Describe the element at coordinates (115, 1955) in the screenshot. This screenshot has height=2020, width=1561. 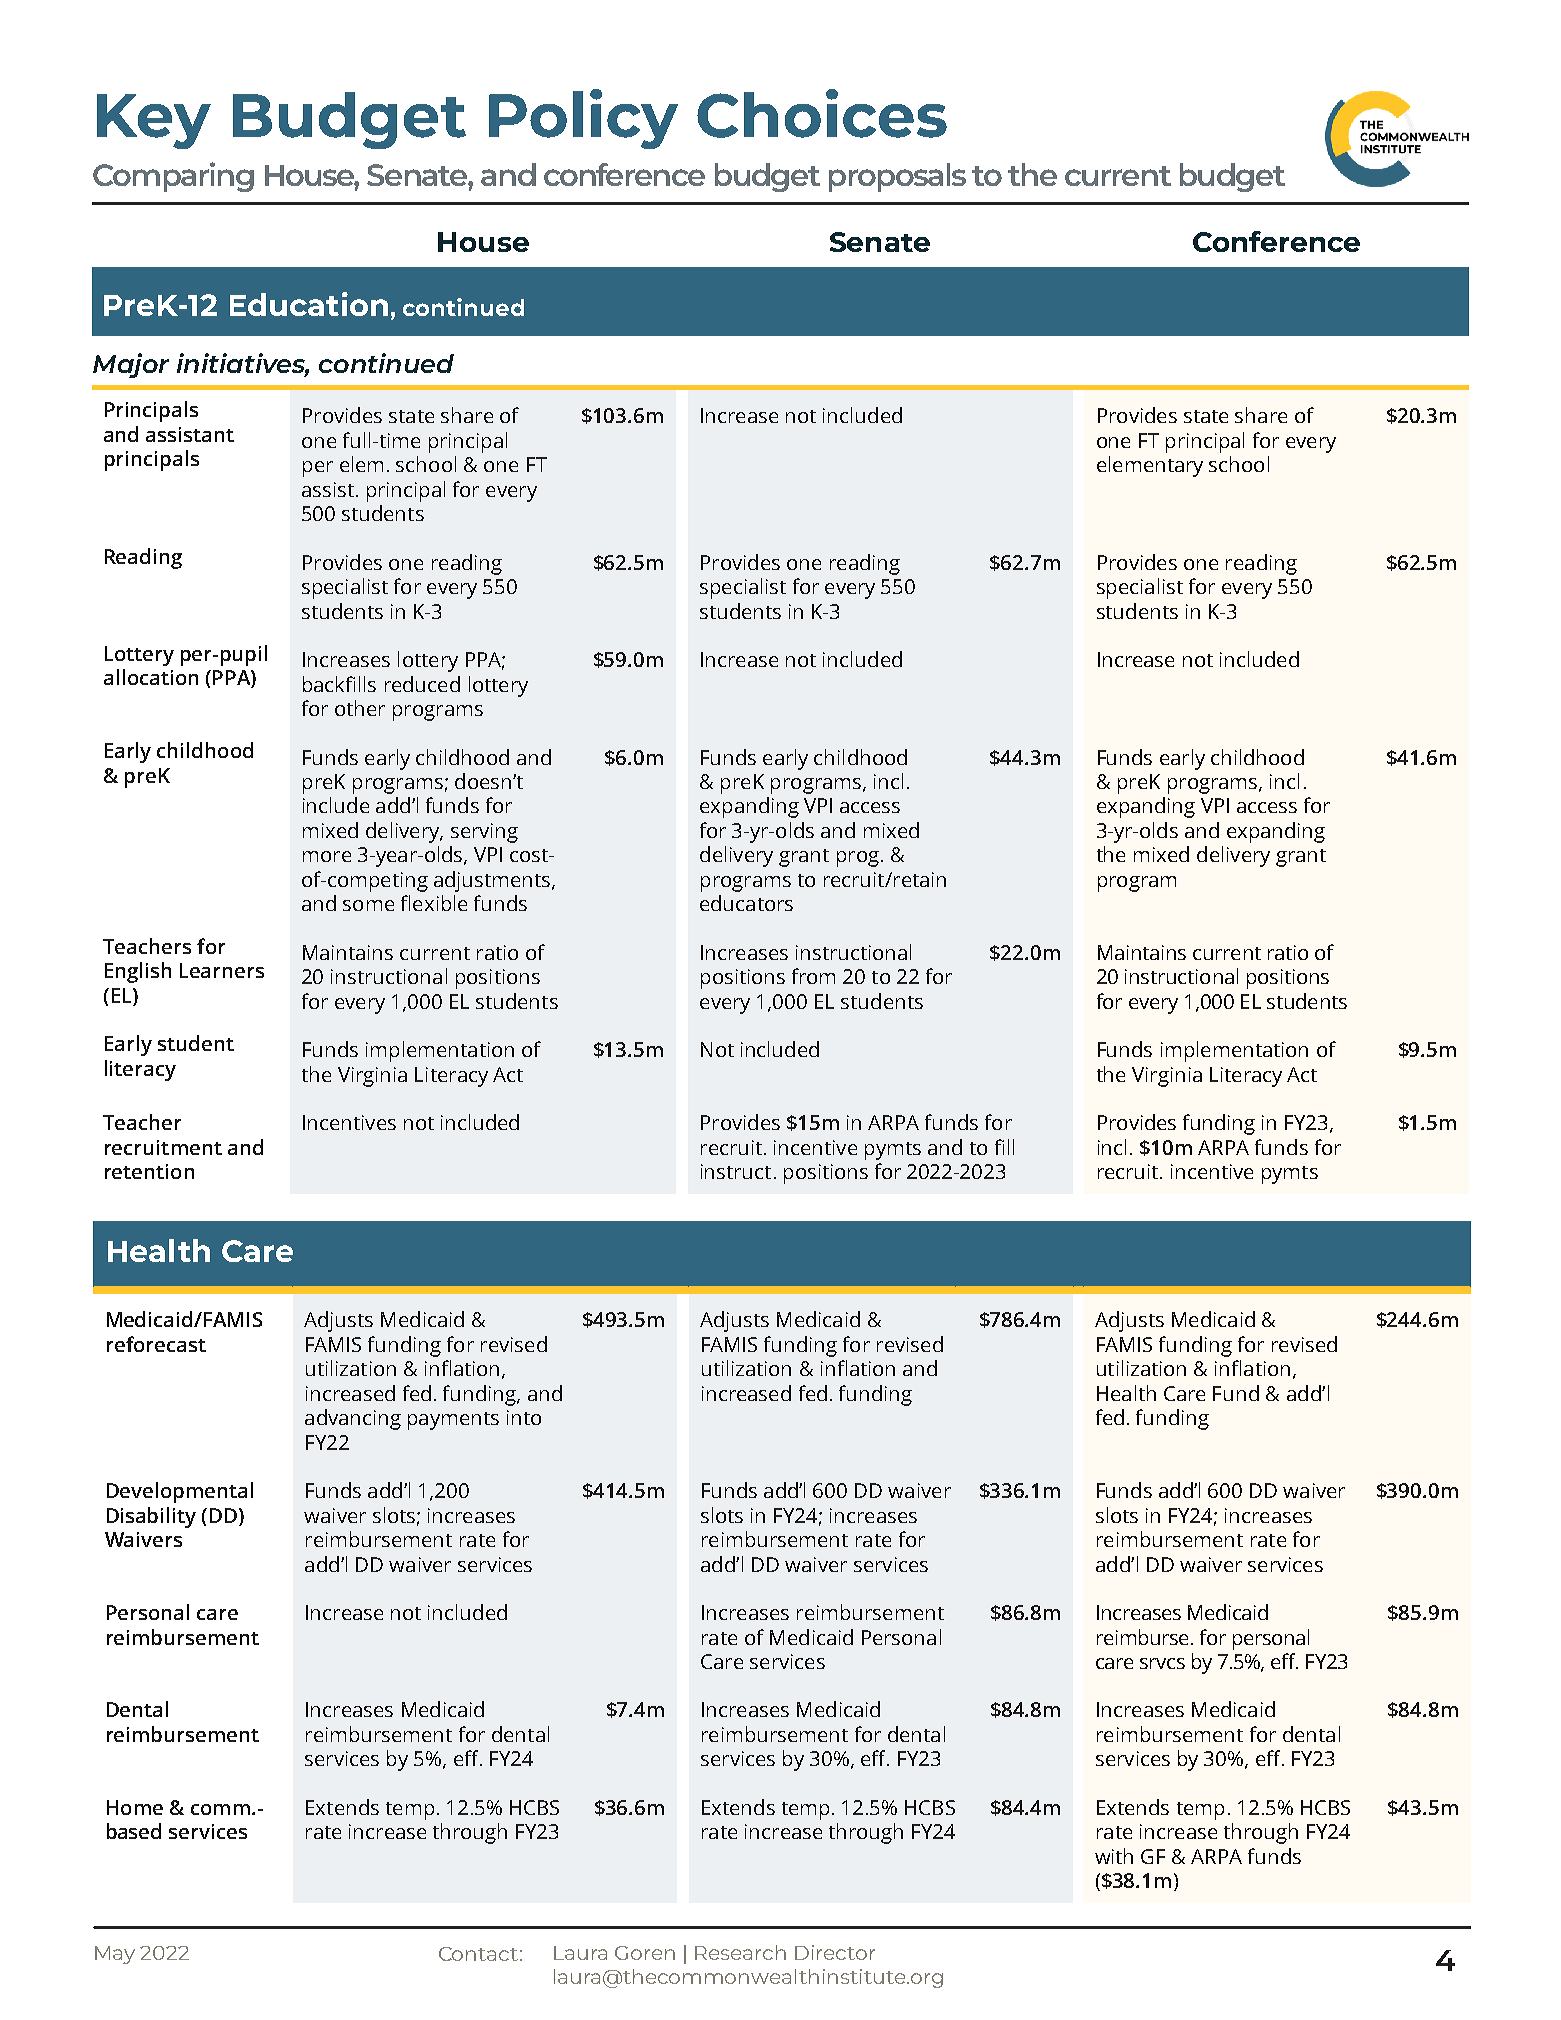
I see `May` at that location.
